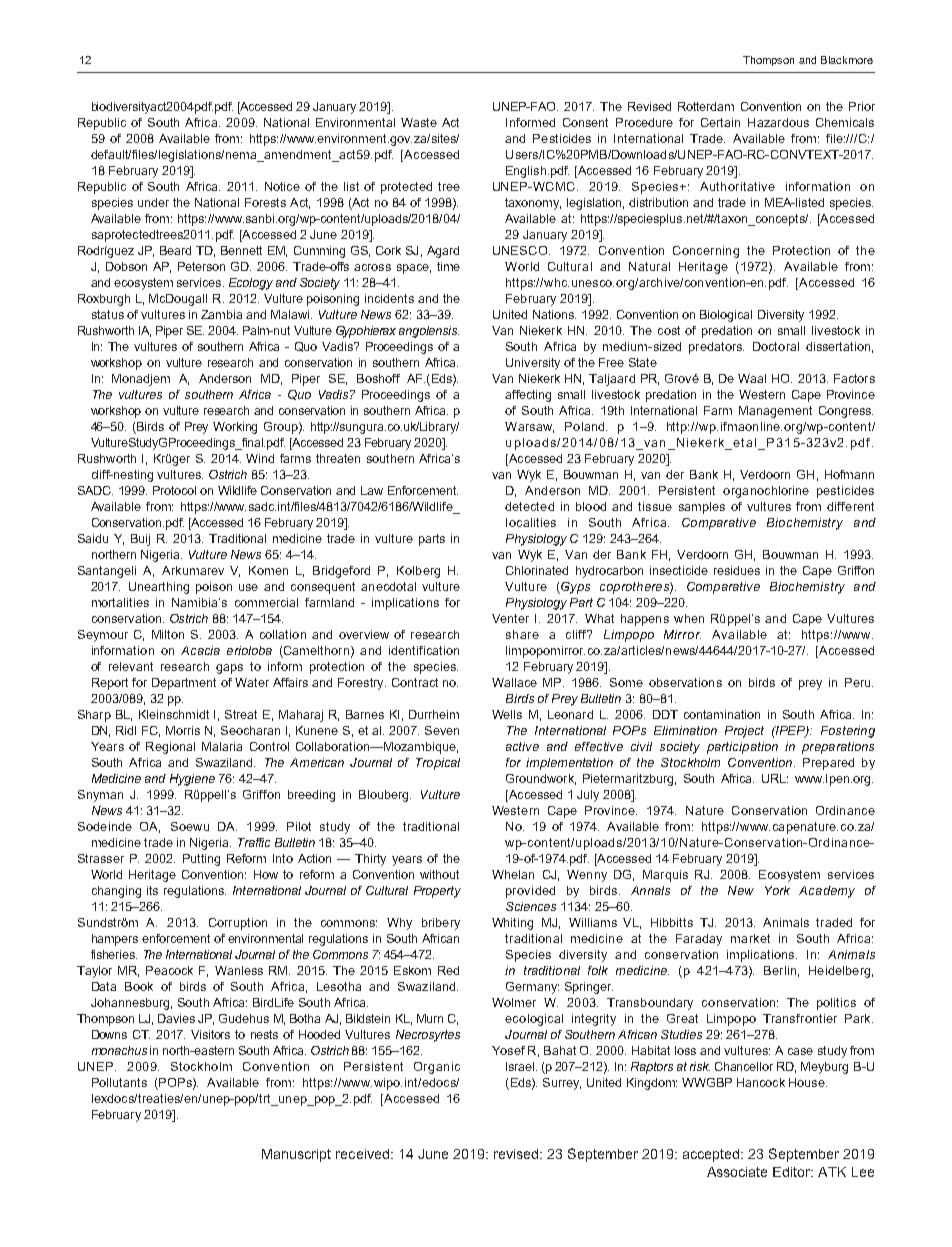 The height and width of the screenshot is (1247, 952). Describe the element at coordinates (153, 202) in the screenshot. I see `under` at that location.
